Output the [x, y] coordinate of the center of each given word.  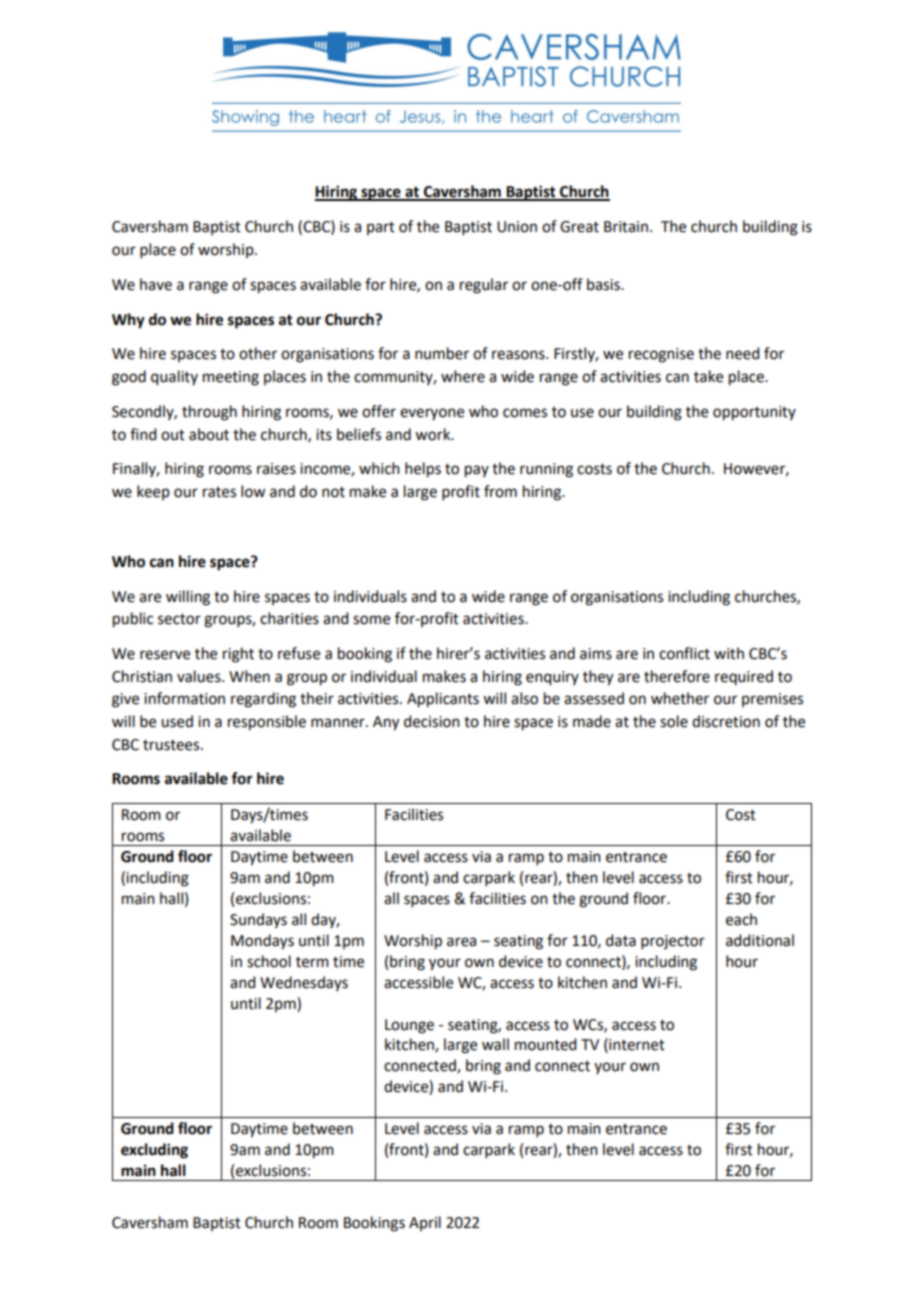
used [177, 721]
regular [484, 286]
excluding [154, 1151]
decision [432, 721]
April [425, 1223]
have [156, 284]
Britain [626, 227]
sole [674, 721]
